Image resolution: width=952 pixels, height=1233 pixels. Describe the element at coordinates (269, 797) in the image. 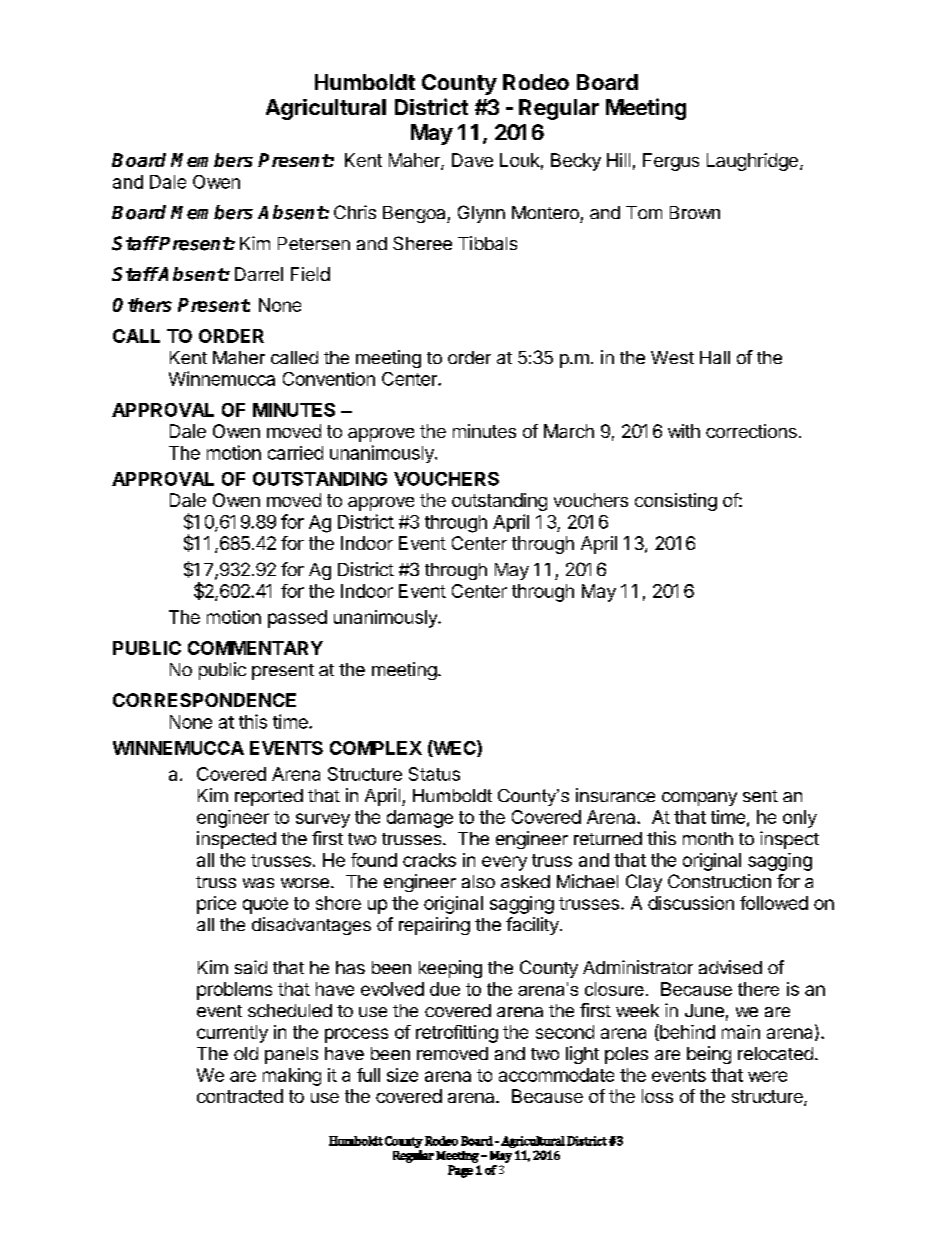

I see `reported` at that location.
